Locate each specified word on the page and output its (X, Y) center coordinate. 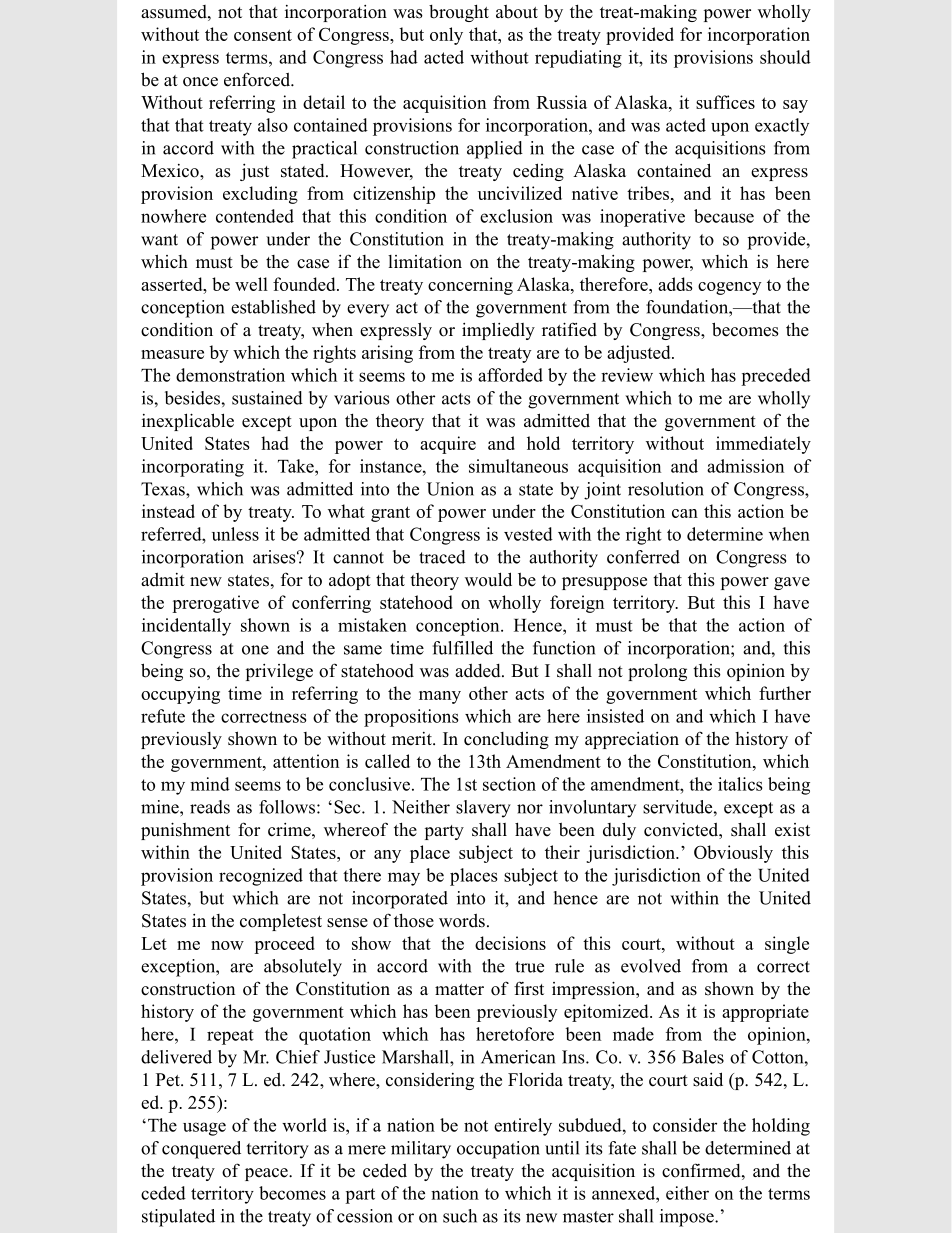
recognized (261, 877)
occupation (498, 1150)
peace (267, 1174)
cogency (729, 288)
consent (263, 35)
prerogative (215, 604)
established (273, 307)
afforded (510, 375)
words (462, 920)
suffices (725, 102)
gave (792, 583)
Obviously (733, 854)
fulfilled (463, 648)
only (446, 36)
